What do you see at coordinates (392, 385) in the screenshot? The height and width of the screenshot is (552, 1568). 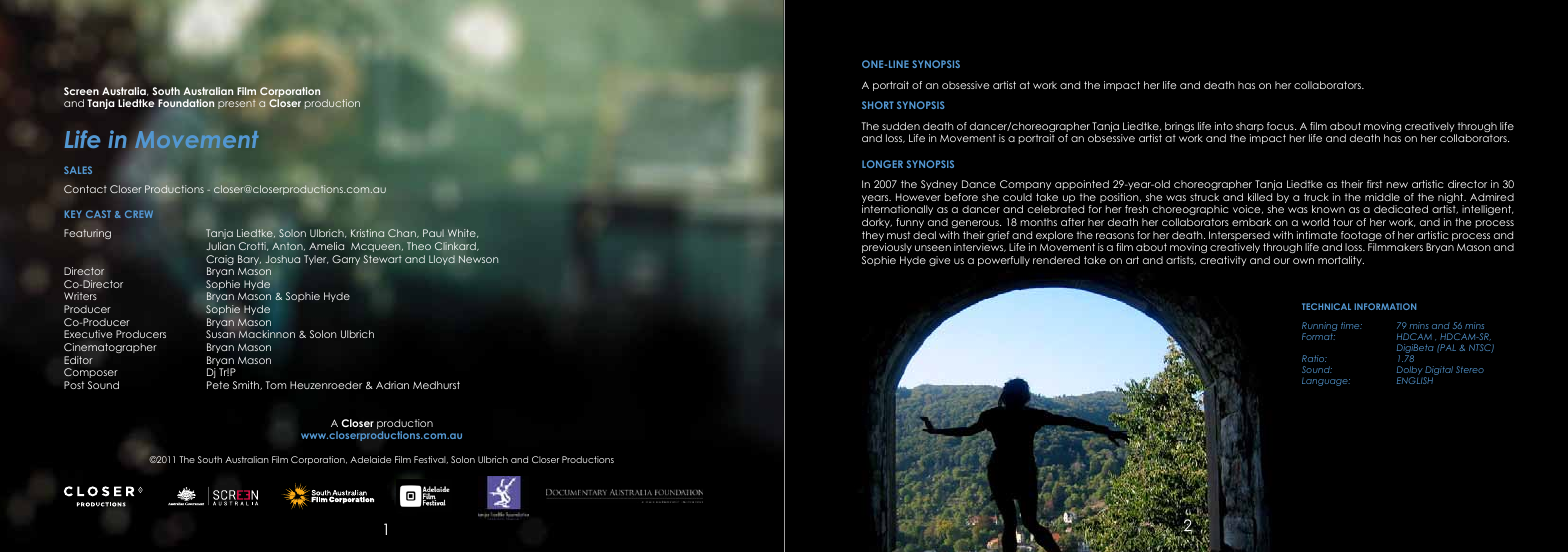 I see `Adrian` at bounding box center [392, 385].
